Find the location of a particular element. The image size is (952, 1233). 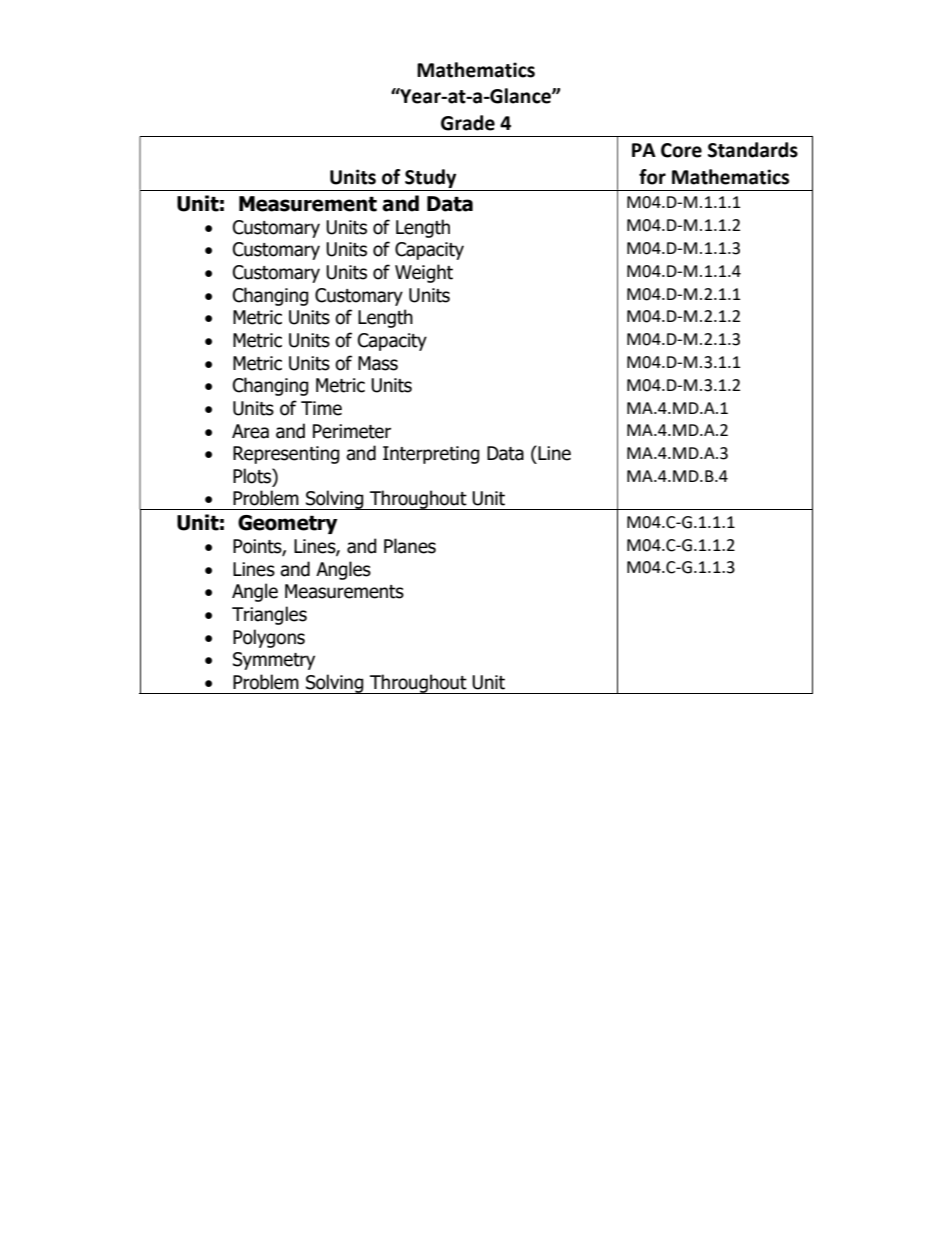

Symmetry is located at coordinates (274, 661).
